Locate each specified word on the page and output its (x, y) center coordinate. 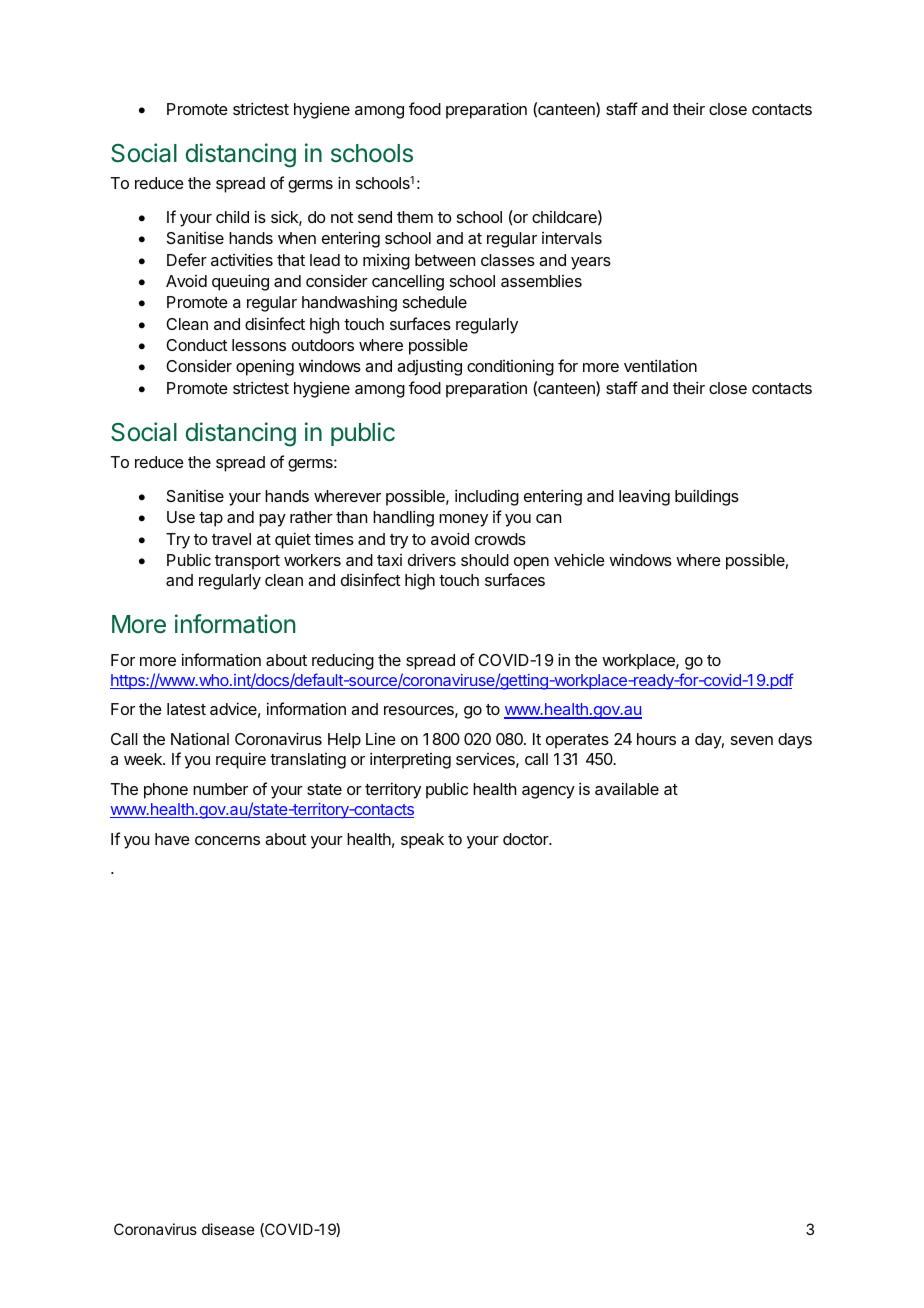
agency (548, 792)
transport (247, 562)
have (172, 839)
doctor (527, 839)
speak (422, 841)
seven (752, 740)
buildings (707, 497)
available (627, 788)
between (445, 260)
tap (211, 519)
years (591, 263)
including (487, 497)
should (485, 560)
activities (242, 259)
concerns (227, 840)
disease (228, 1229)
